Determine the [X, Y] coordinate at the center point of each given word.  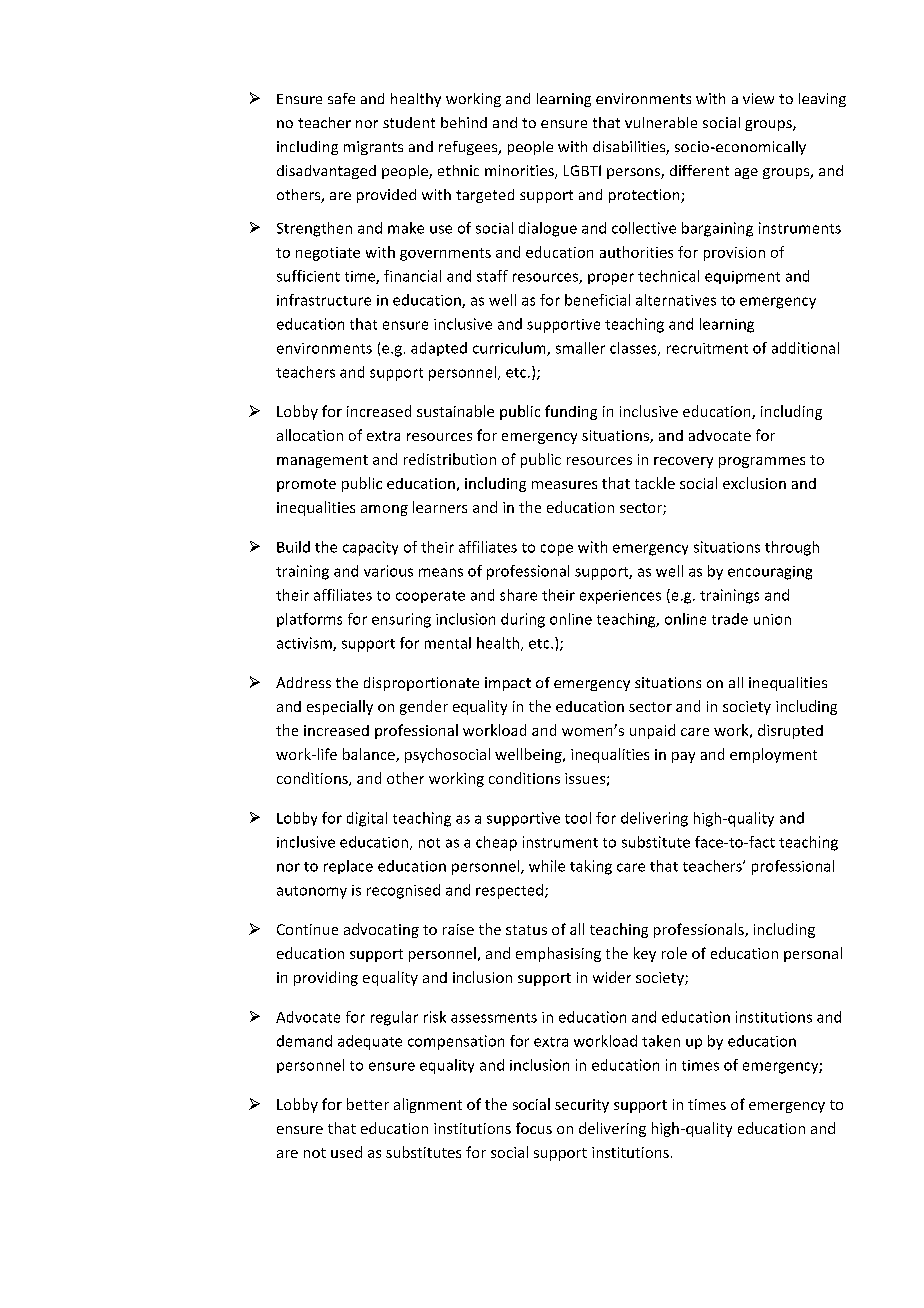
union [772, 619]
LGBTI [582, 170]
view [758, 98]
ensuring [401, 620]
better [368, 1104]
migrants [373, 148]
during [523, 620]
